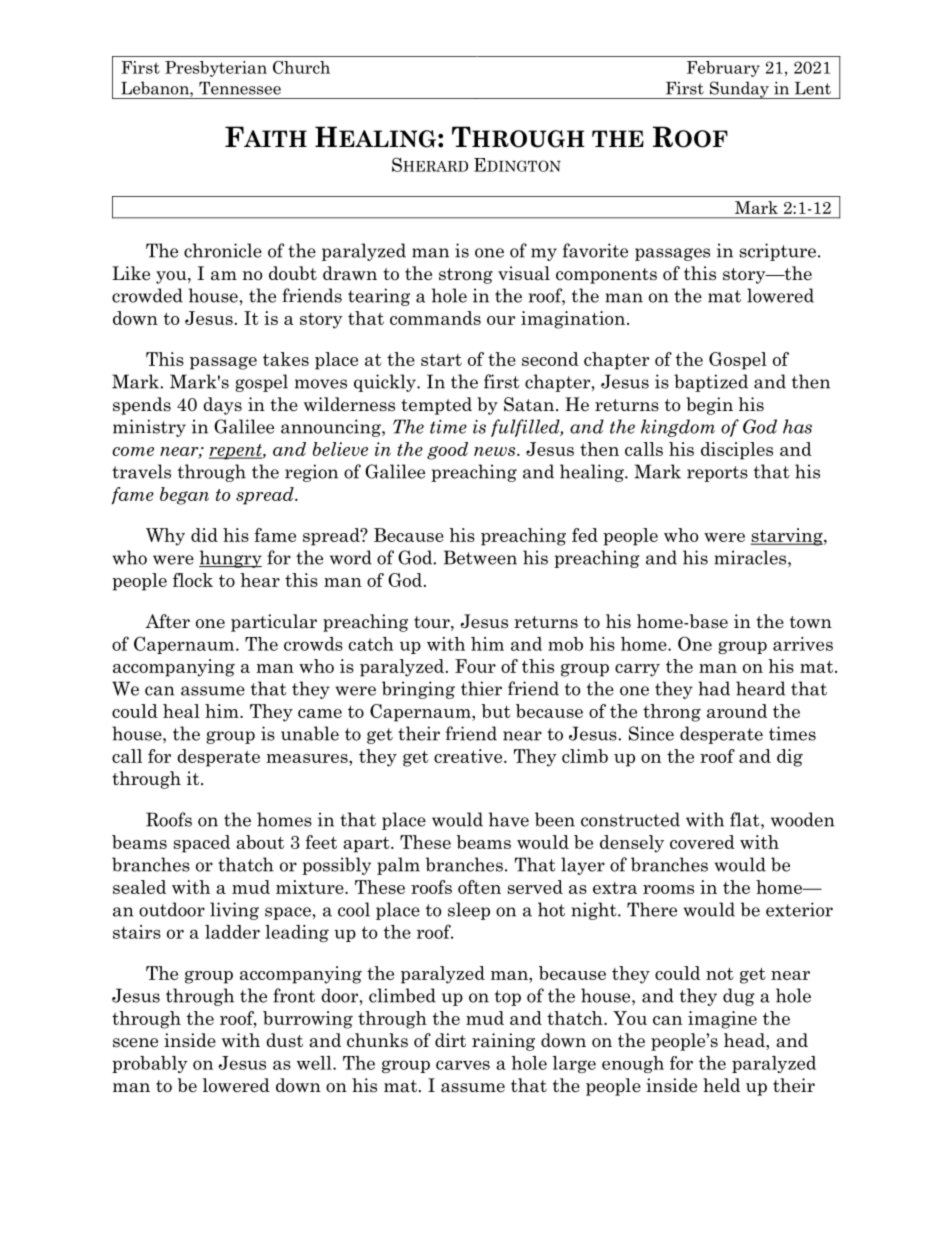 This image has width=952, height=1233. I want to click on unable, so click(310, 733).
